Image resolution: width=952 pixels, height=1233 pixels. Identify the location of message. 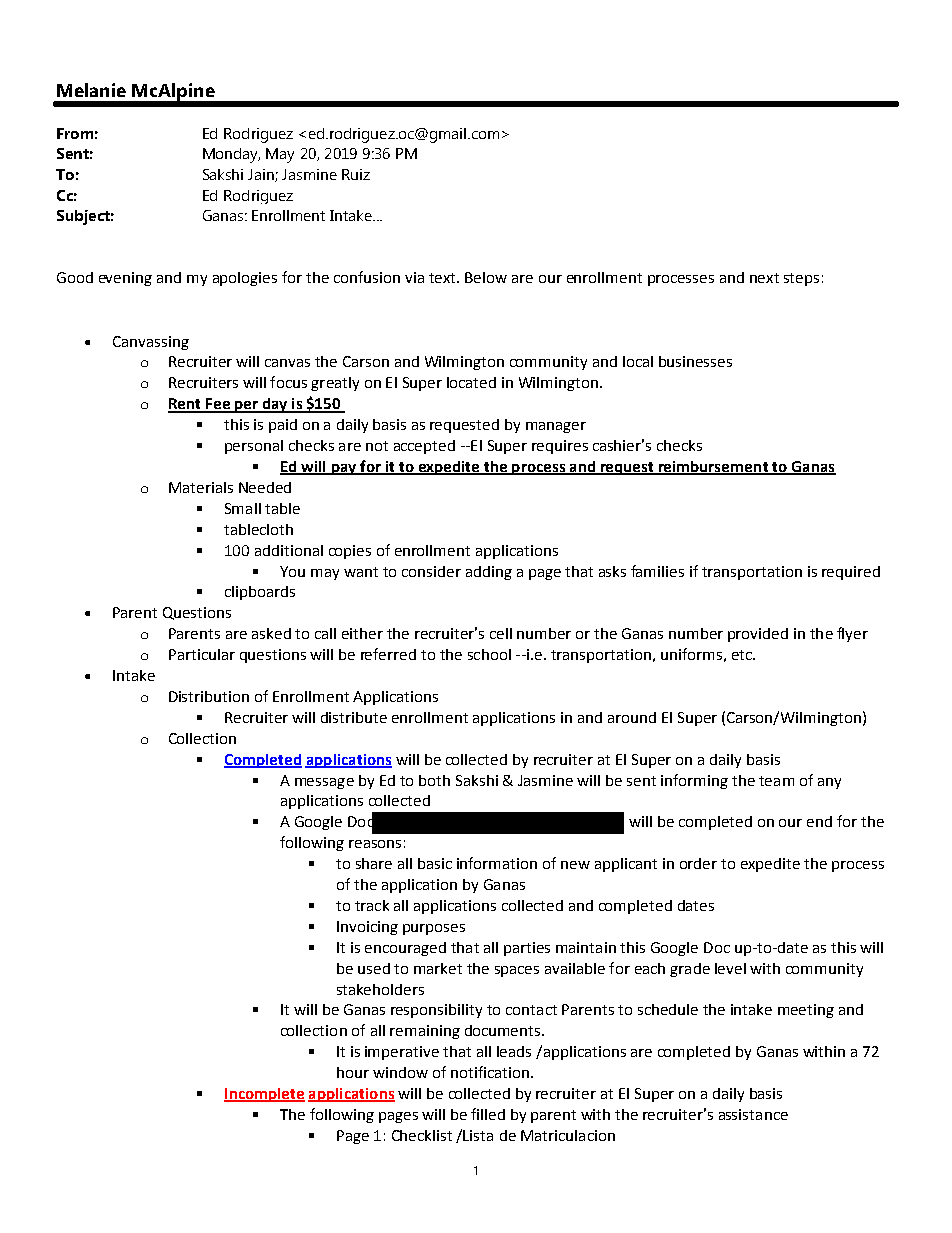
(324, 783).
